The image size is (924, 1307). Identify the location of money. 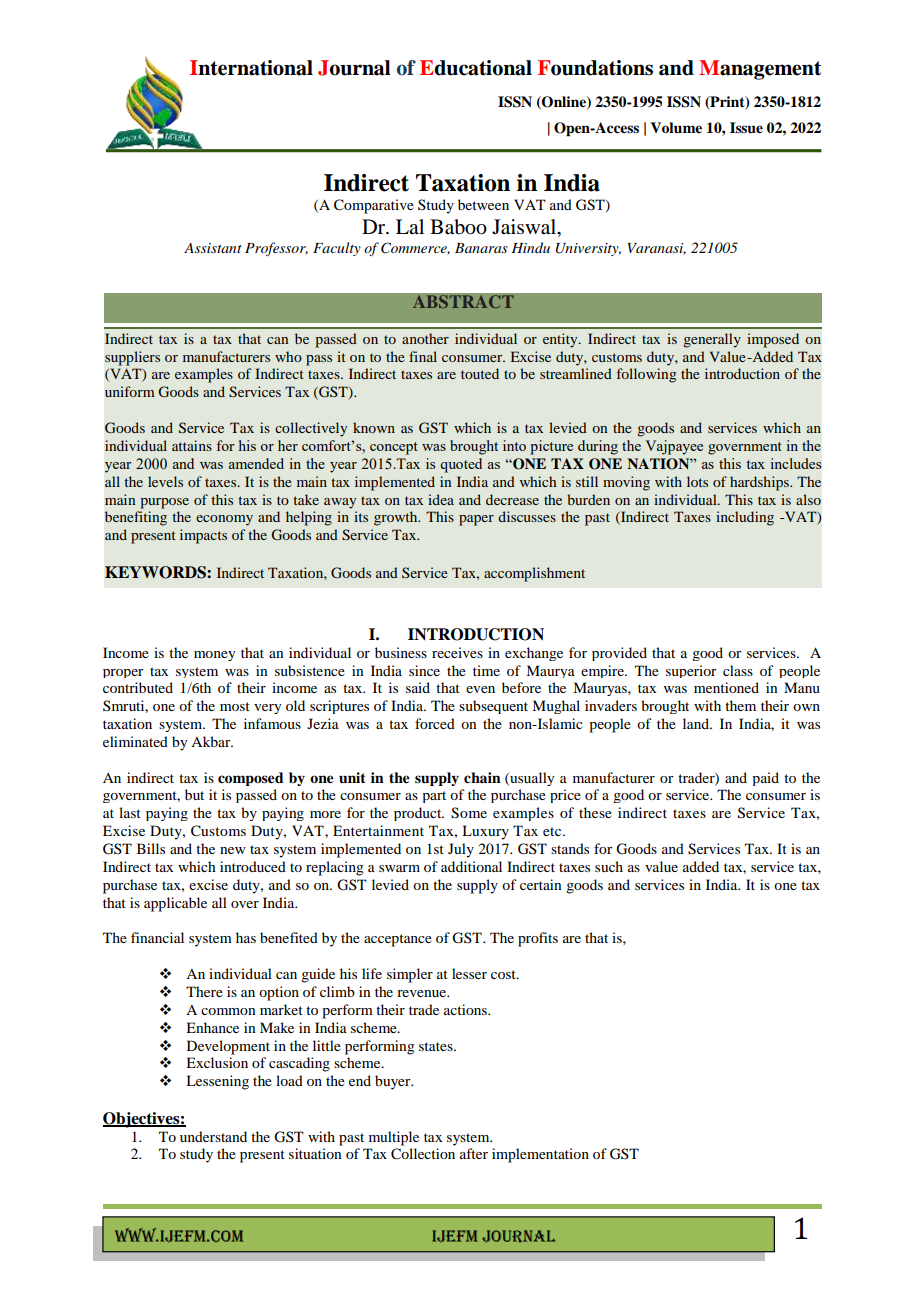
(214, 656).
